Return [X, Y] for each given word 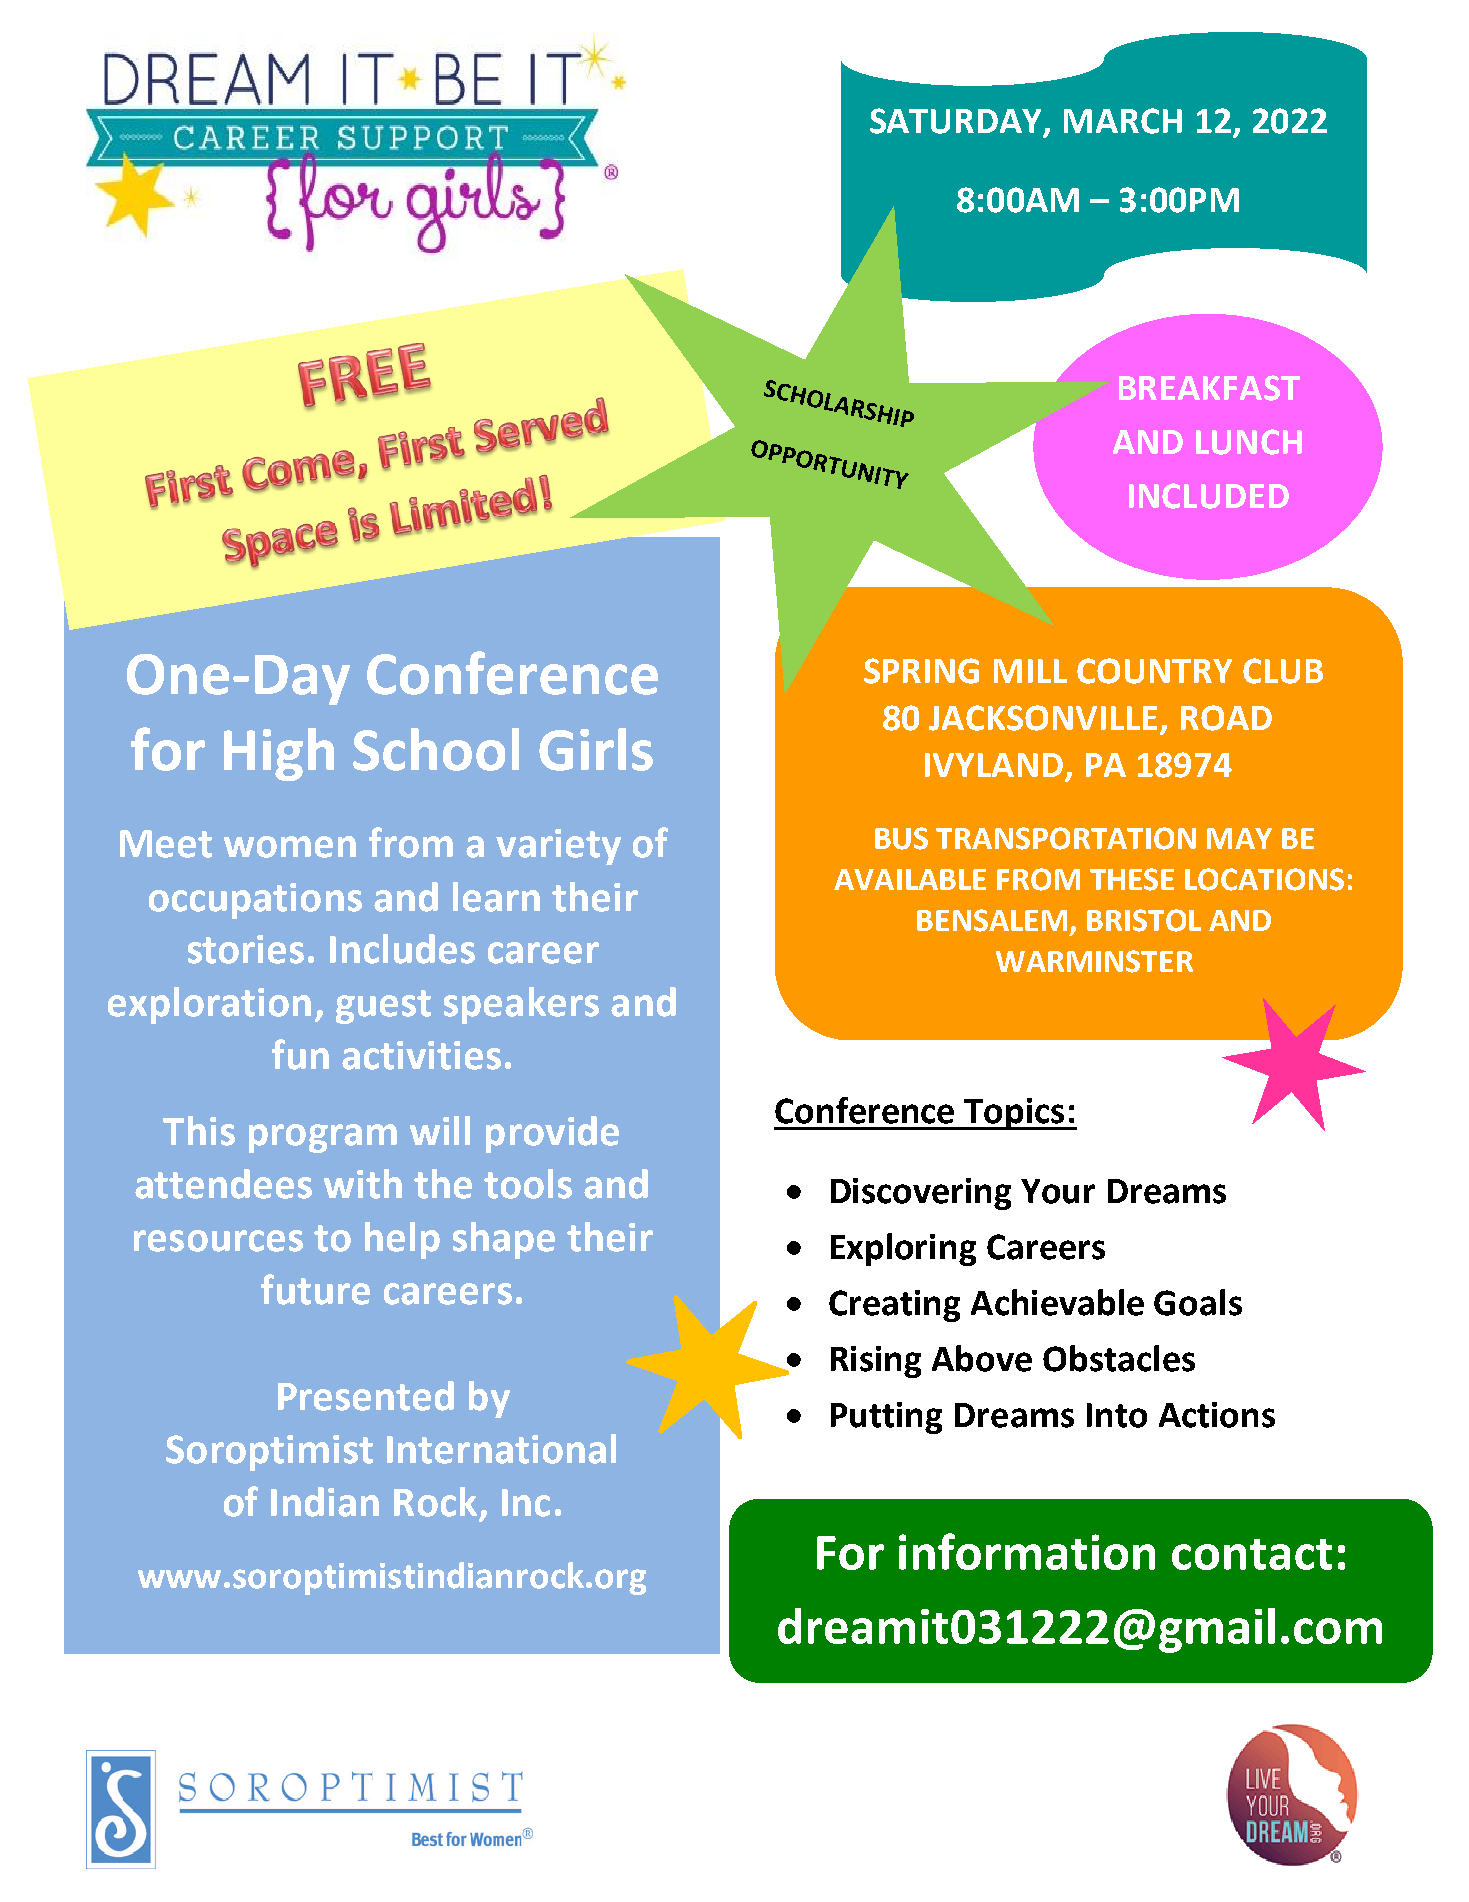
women [290, 847]
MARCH [1123, 121]
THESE [1132, 879]
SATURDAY [957, 122]
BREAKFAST [1209, 388]
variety [558, 847]
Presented [366, 1396]
